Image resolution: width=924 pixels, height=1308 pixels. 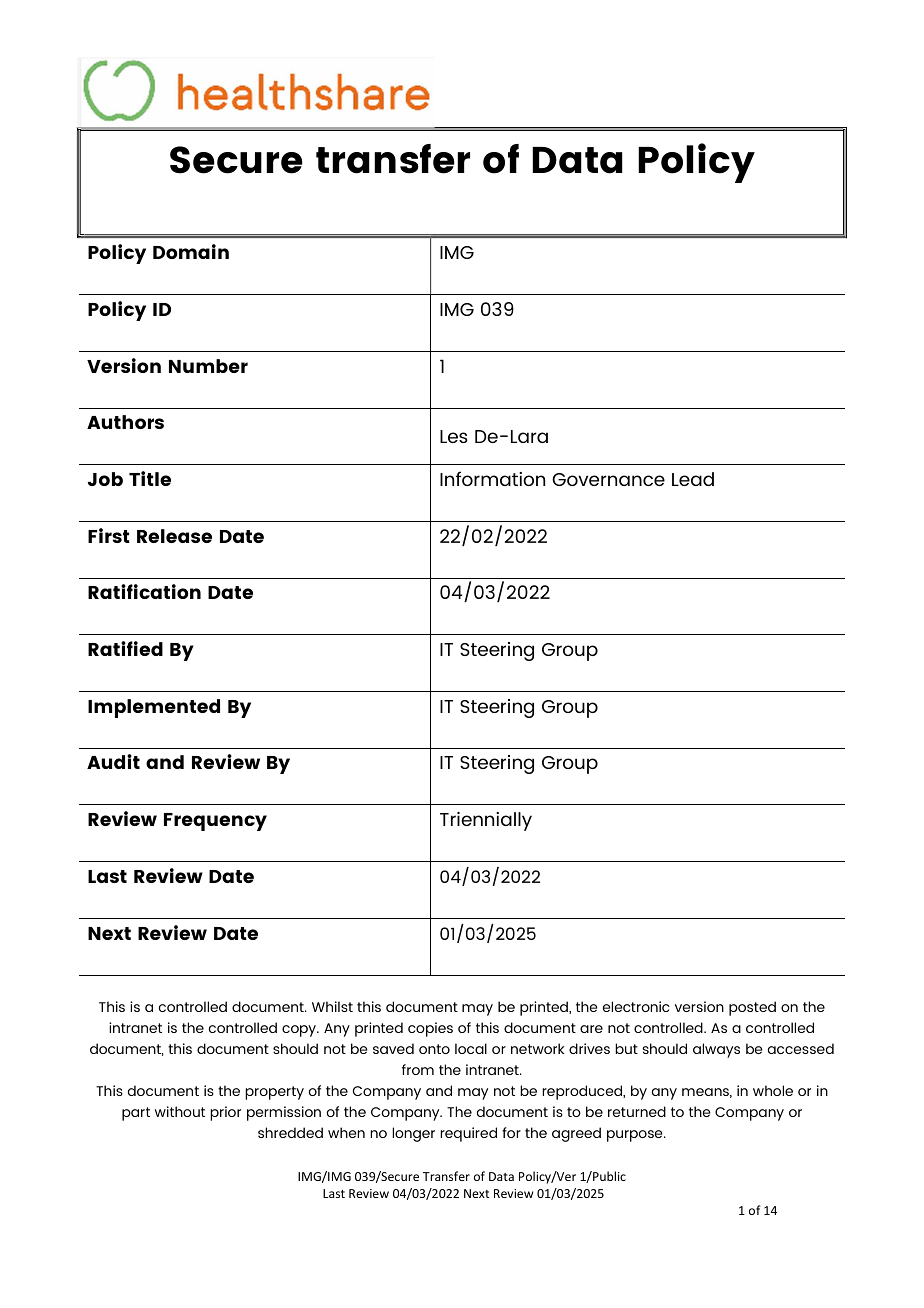 What do you see at coordinates (191, 251) in the image?
I see `Domain` at bounding box center [191, 251].
